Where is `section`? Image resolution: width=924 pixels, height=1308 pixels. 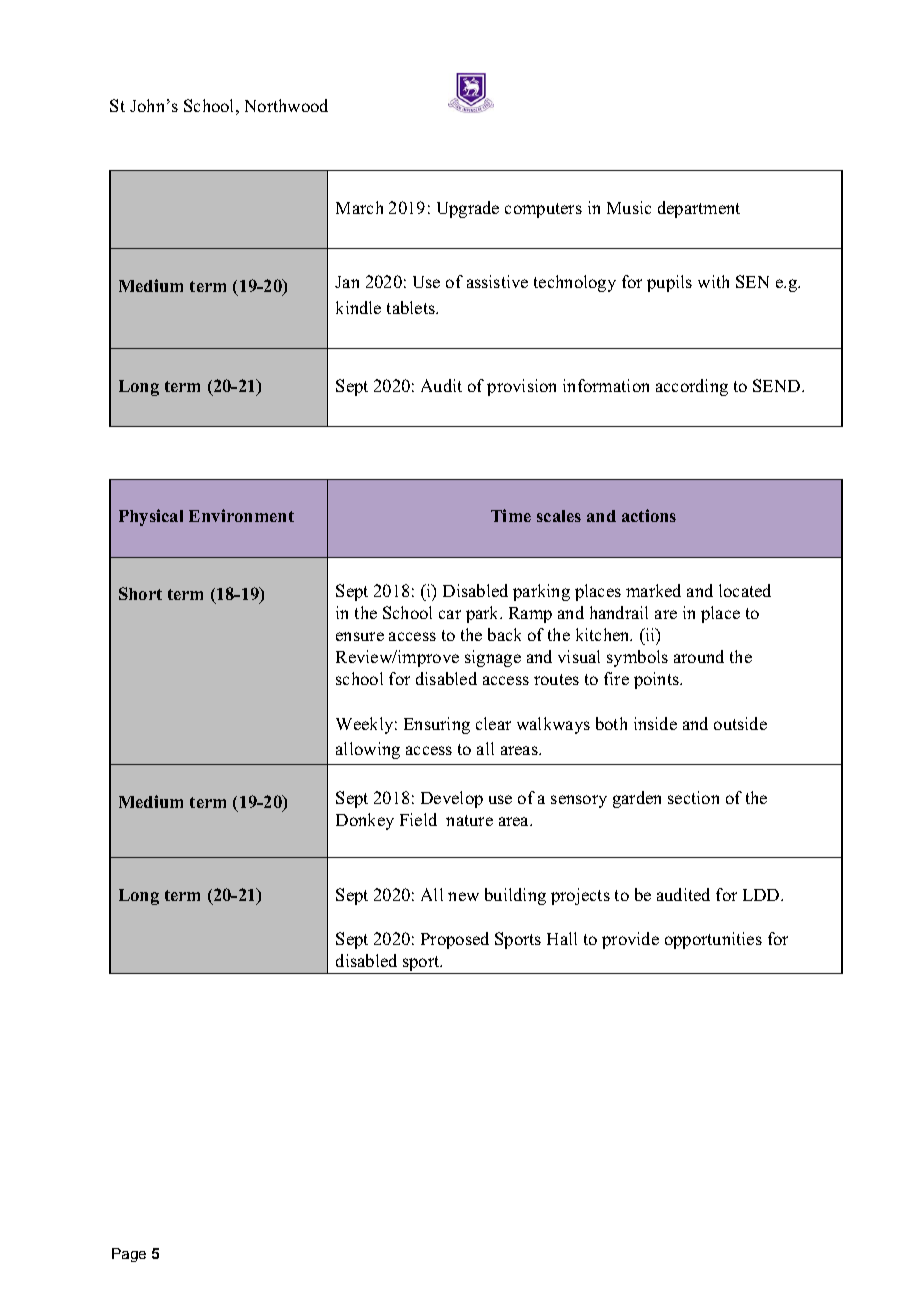
section is located at coordinates (693, 797).
